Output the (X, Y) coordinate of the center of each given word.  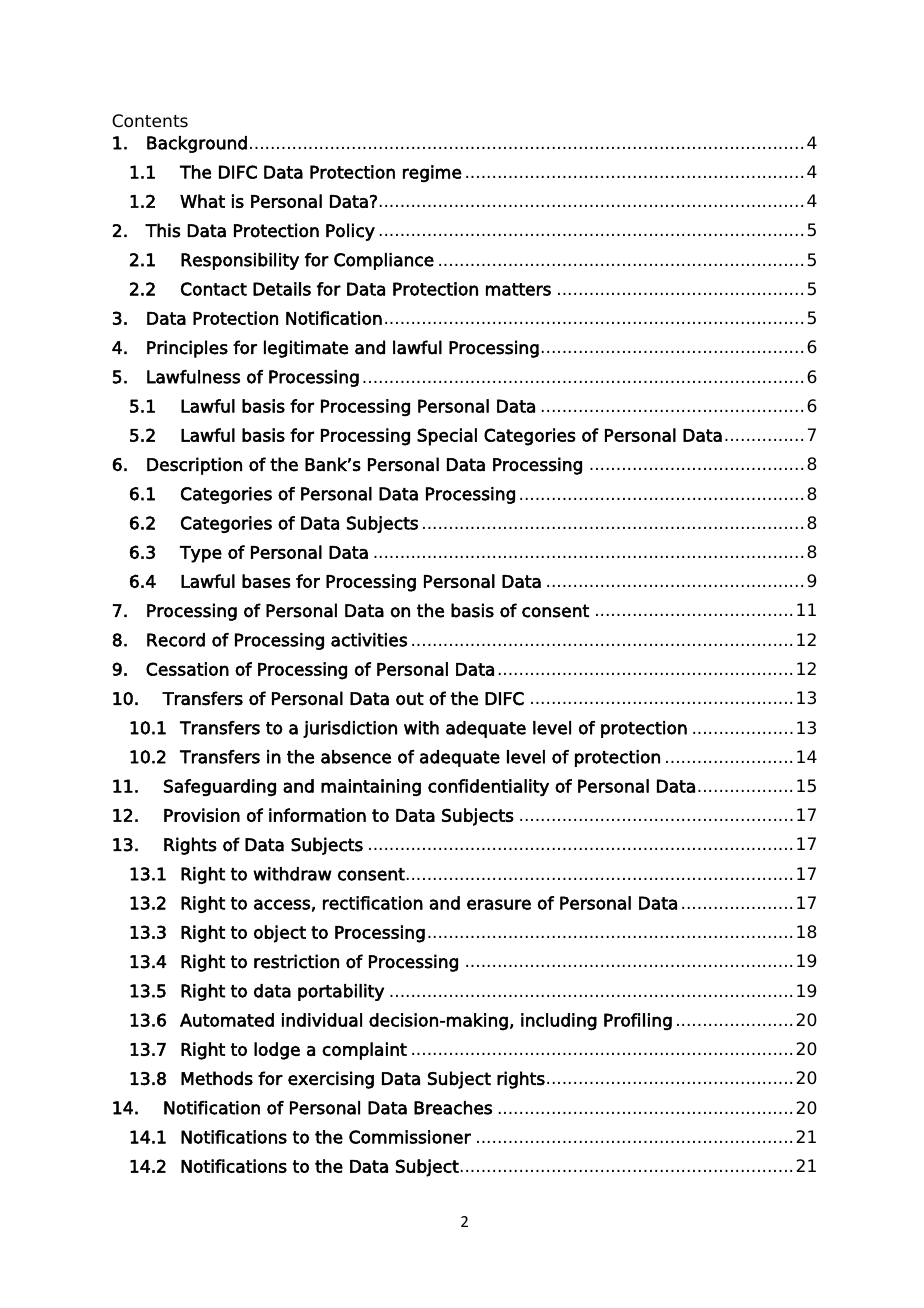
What (202, 201)
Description (194, 466)
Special (447, 437)
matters (518, 289)
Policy (350, 232)
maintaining (371, 787)
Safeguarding (220, 787)
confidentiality (488, 788)
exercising (331, 1080)
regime (432, 174)
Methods (217, 1078)
